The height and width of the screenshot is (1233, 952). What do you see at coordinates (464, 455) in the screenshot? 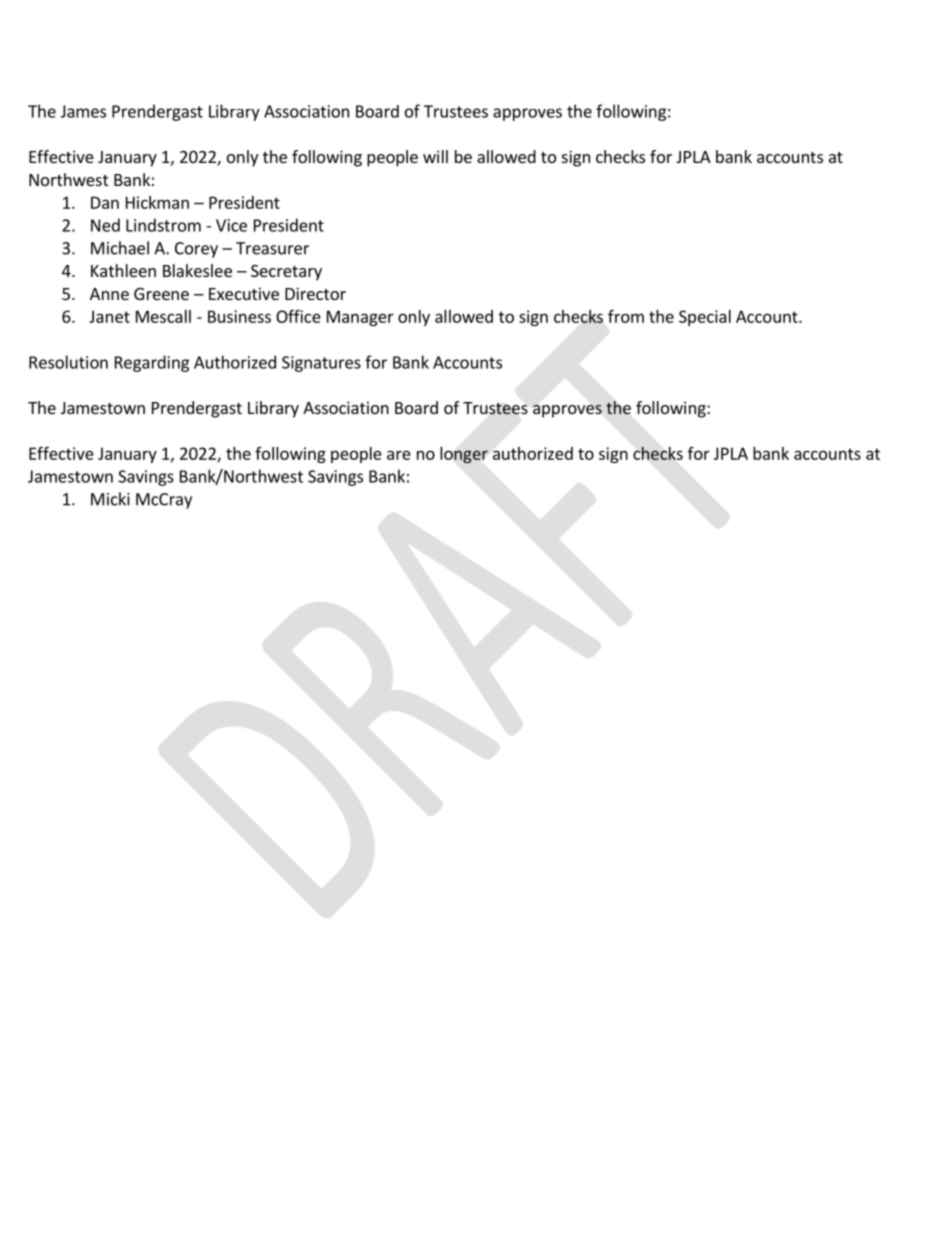
I see `longer` at bounding box center [464, 455].
